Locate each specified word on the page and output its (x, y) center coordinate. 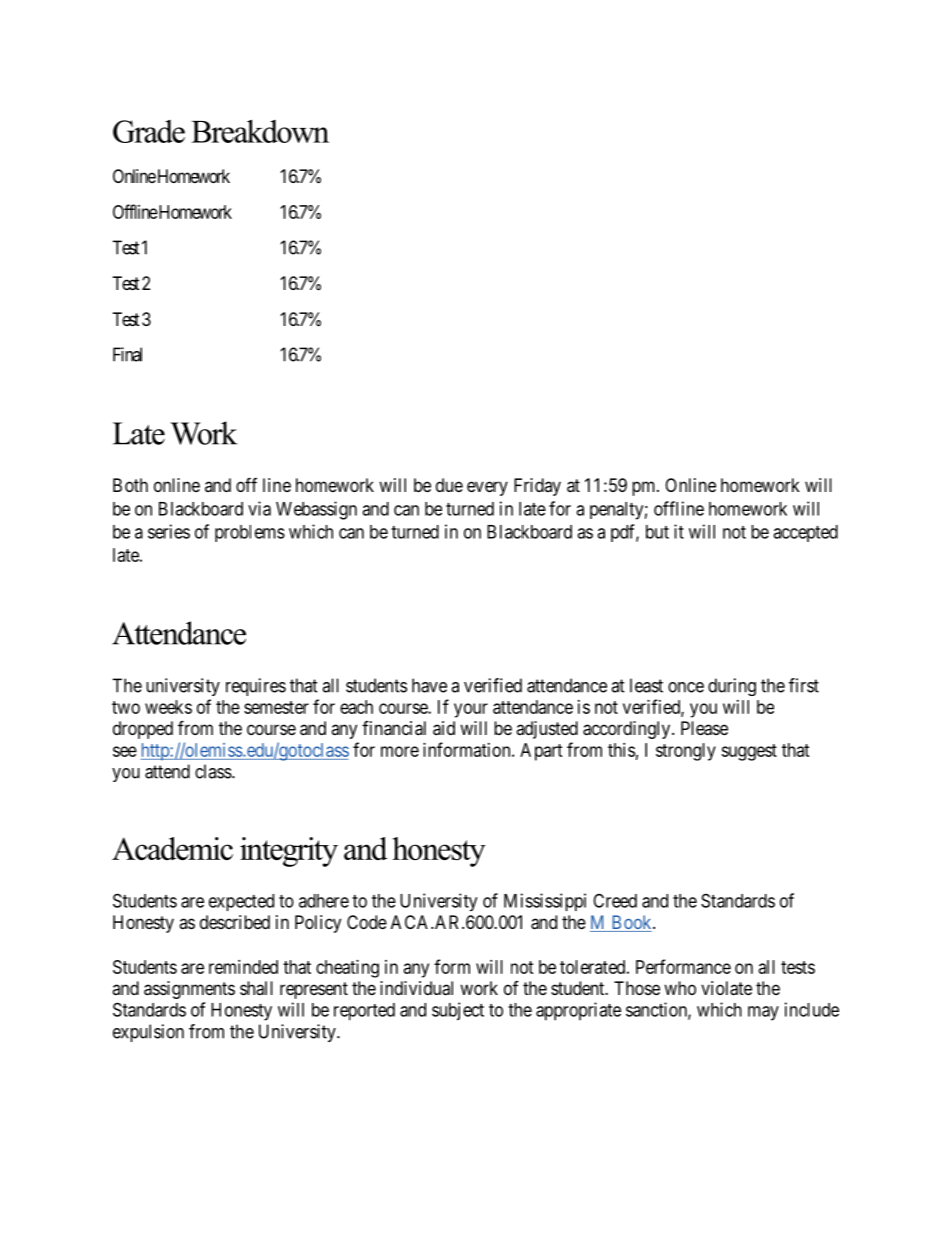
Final (127, 354)
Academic (172, 848)
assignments (189, 990)
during (732, 687)
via (259, 508)
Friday (537, 487)
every (487, 488)
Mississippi (545, 902)
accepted (805, 533)
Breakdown (260, 131)
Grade (149, 131)
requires (256, 687)
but (657, 532)
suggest (749, 752)
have (429, 685)
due (449, 485)
